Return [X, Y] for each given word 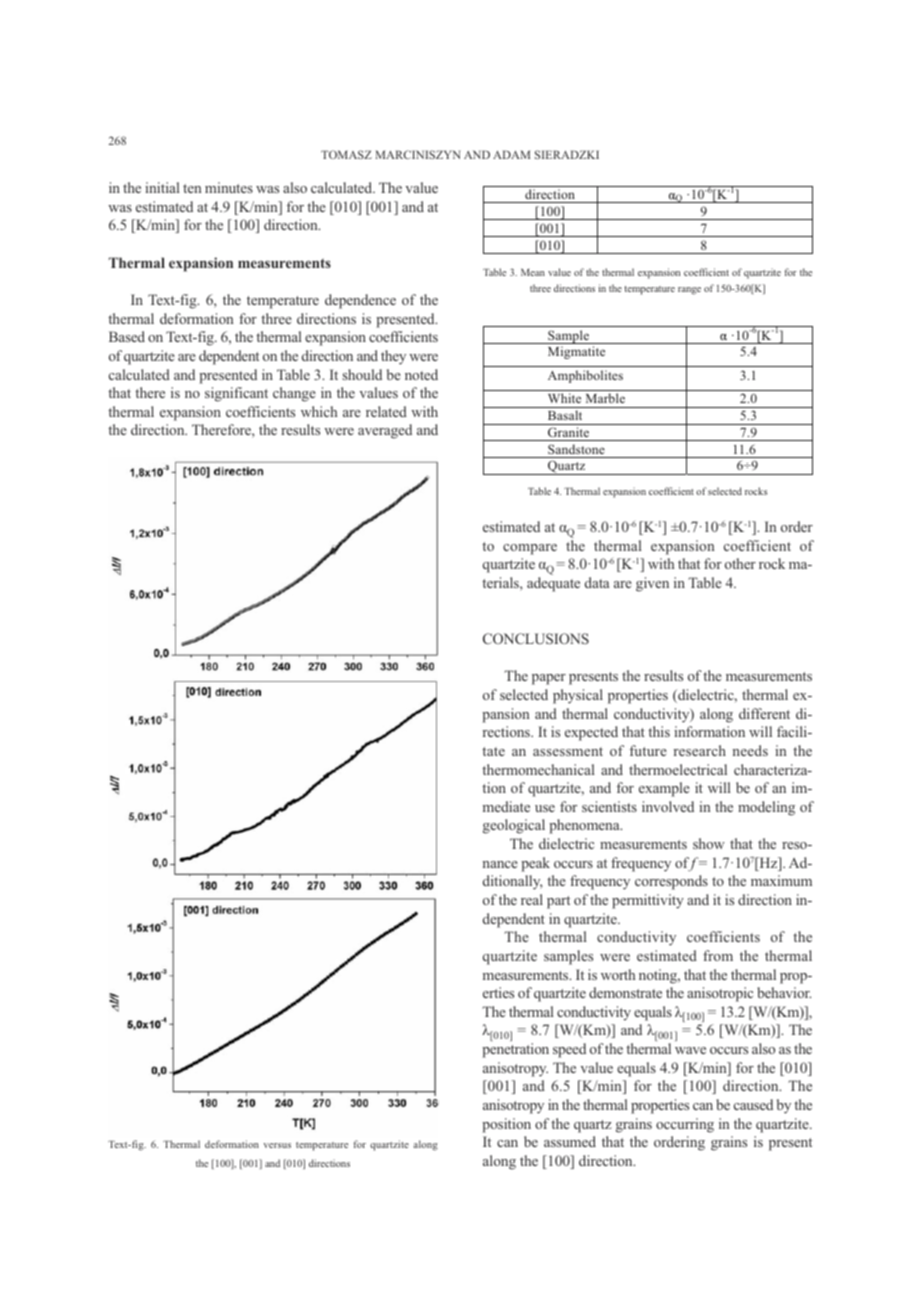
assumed [570, 1141]
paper [549, 679]
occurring [685, 1125]
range [689, 291]
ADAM [511, 154]
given [652, 584]
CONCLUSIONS [536, 638]
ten [192, 188]
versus [277, 1145]
